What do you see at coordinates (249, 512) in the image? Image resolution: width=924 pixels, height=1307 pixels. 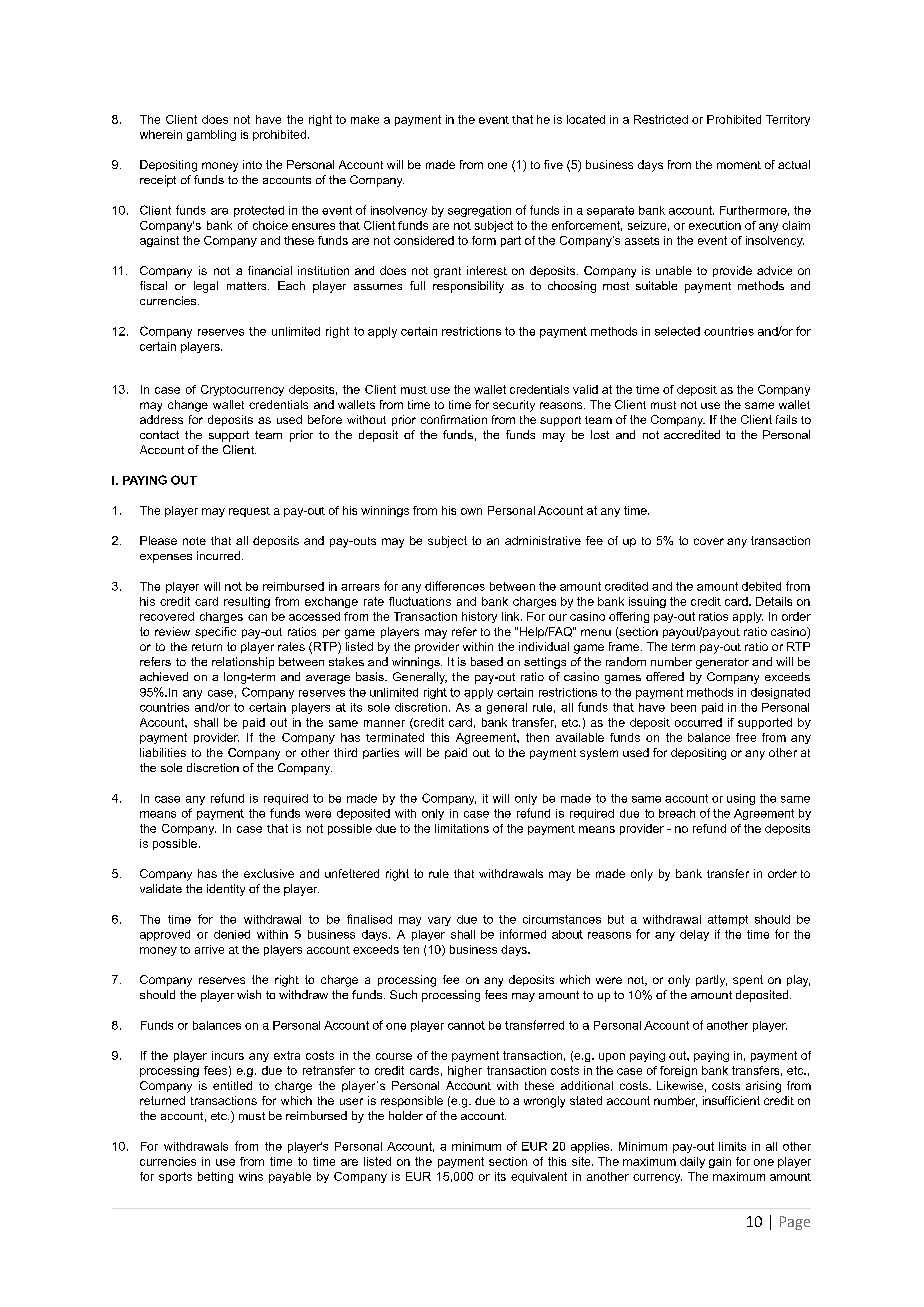 I see `request` at bounding box center [249, 512].
